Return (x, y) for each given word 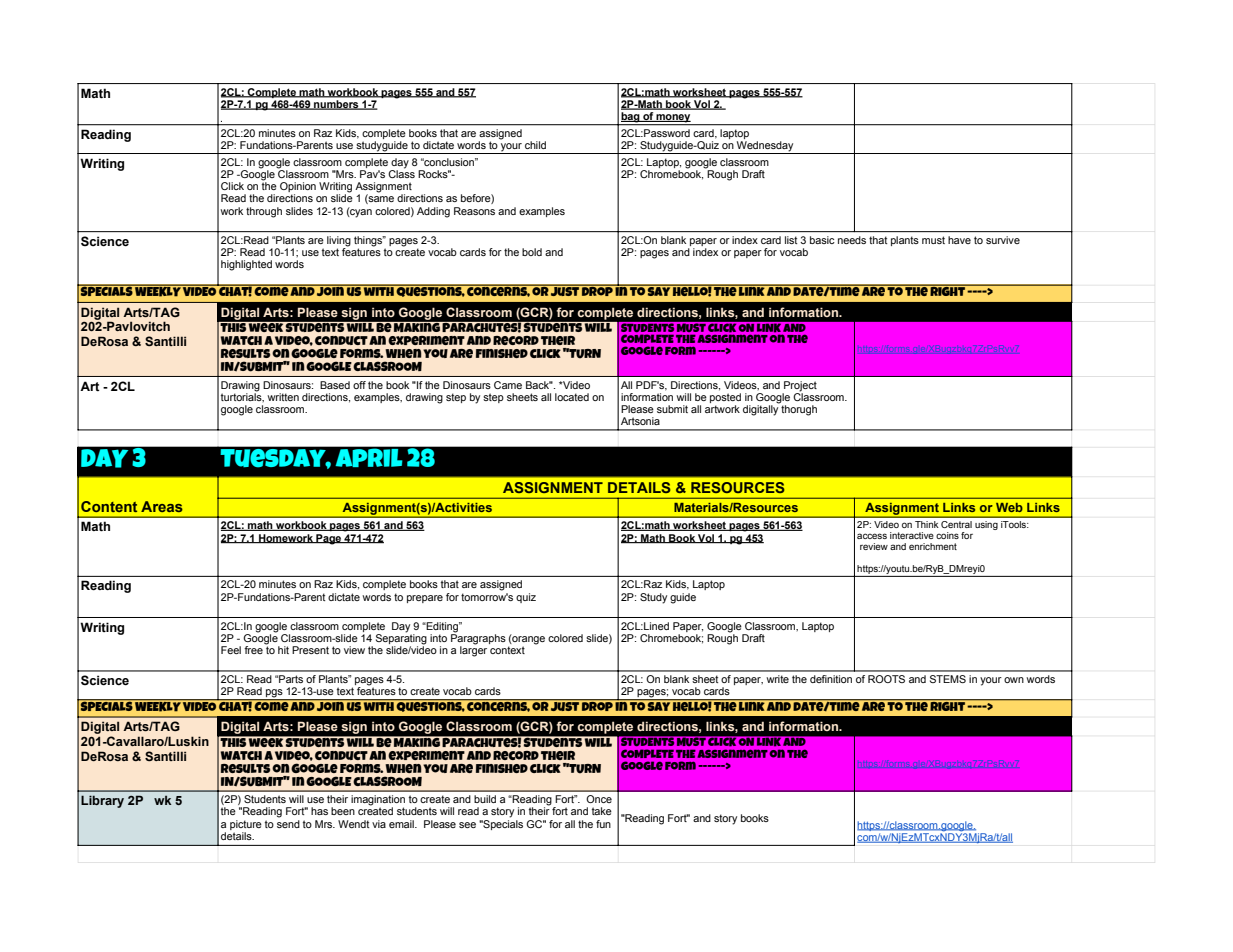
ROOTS (886, 679)
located (572, 397)
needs (852, 240)
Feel (231, 650)
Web (1009, 507)
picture (246, 825)
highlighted (246, 265)
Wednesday (765, 147)
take (602, 811)
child (535, 145)
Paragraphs (478, 639)
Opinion (298, 188)
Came (508, 385)
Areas (162, 506)
